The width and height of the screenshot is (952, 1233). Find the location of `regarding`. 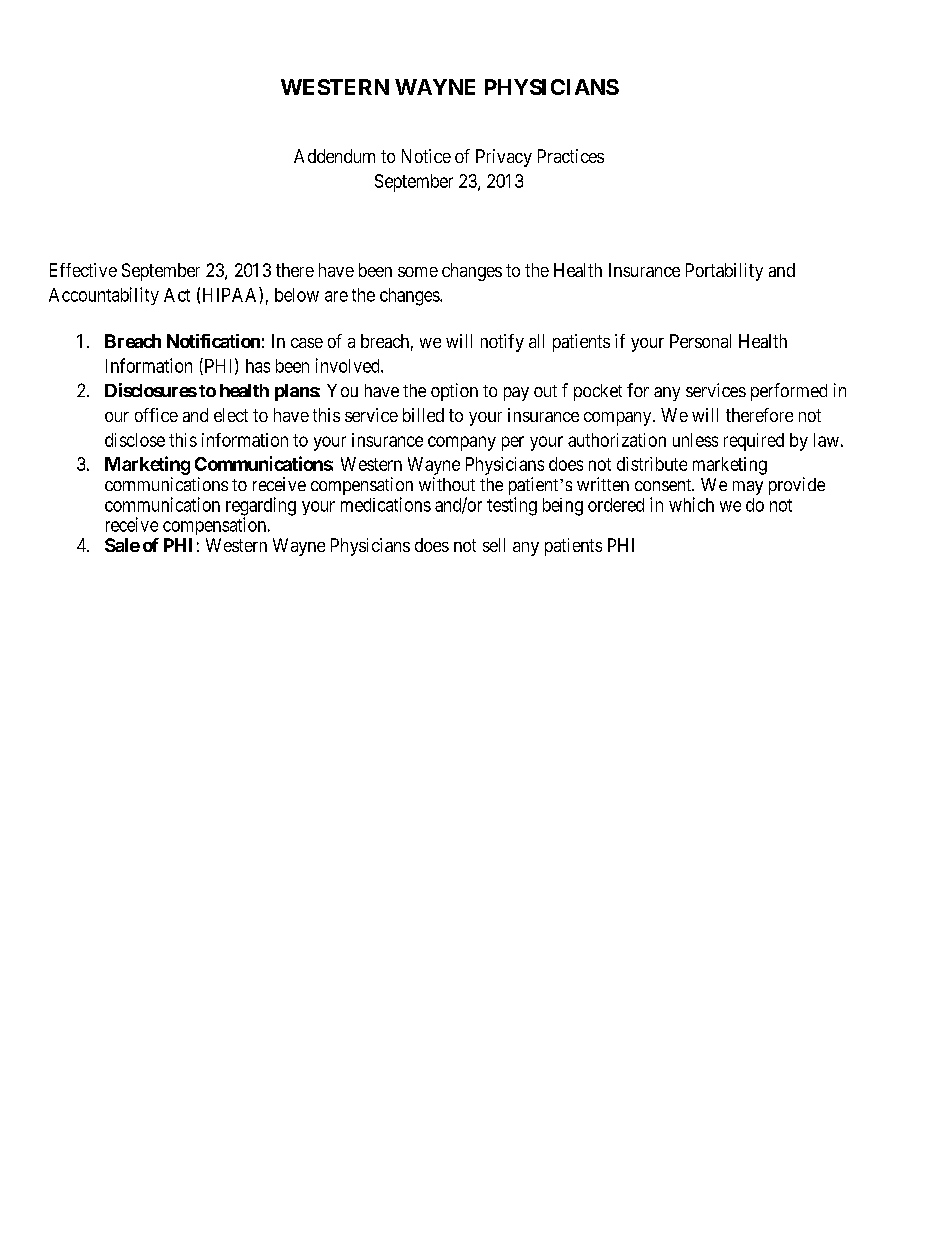

regarding is located at coordinates (261, 507).
